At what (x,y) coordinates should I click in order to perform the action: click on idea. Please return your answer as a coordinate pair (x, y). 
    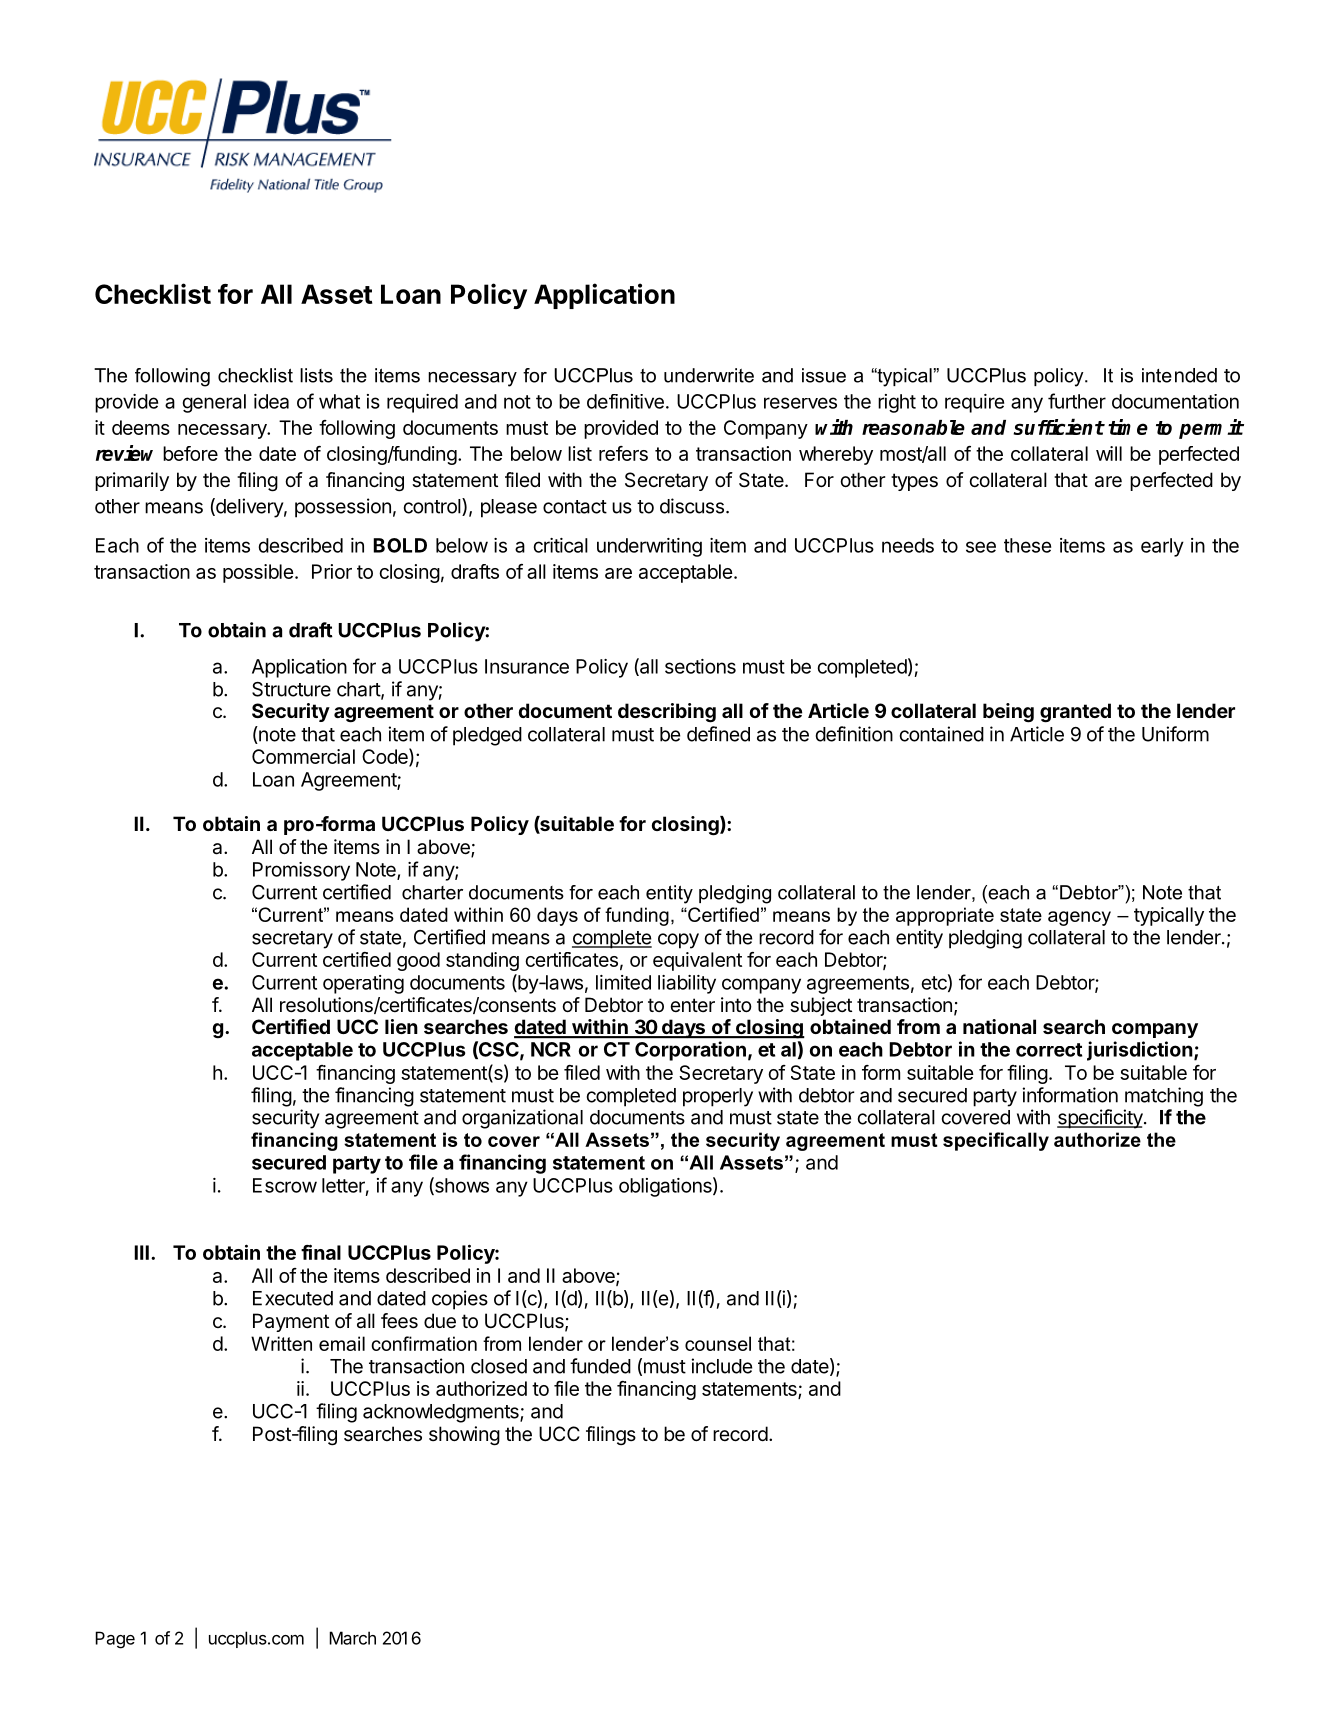
    Looking at the image, I should click on (271, 401).
